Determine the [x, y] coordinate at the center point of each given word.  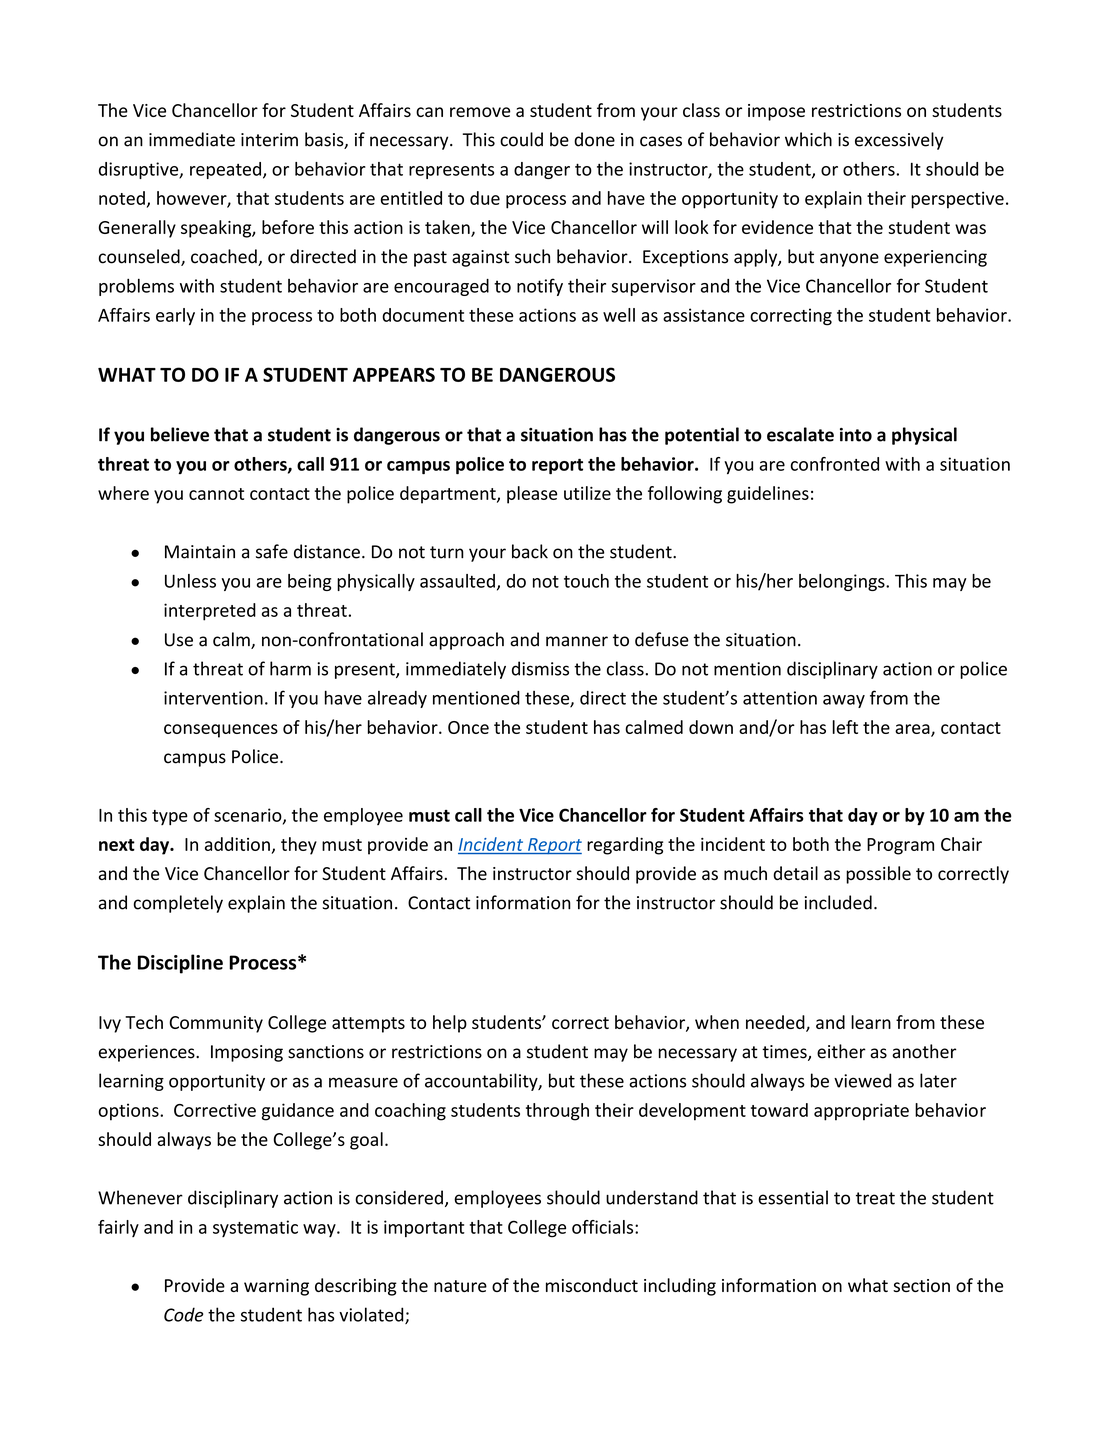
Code [183, 1314]
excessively [899, 141]
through [557, 1112]
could [521, 139]
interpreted [210, 612]
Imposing [247, 1053]
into [856, 435]
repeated [225, 170]
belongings [843, 582]
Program [900, 846]
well [619, 315]
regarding [625, 846]
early [175, 317]
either [841, 1051]
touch [586, 581]
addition [237, 844]
